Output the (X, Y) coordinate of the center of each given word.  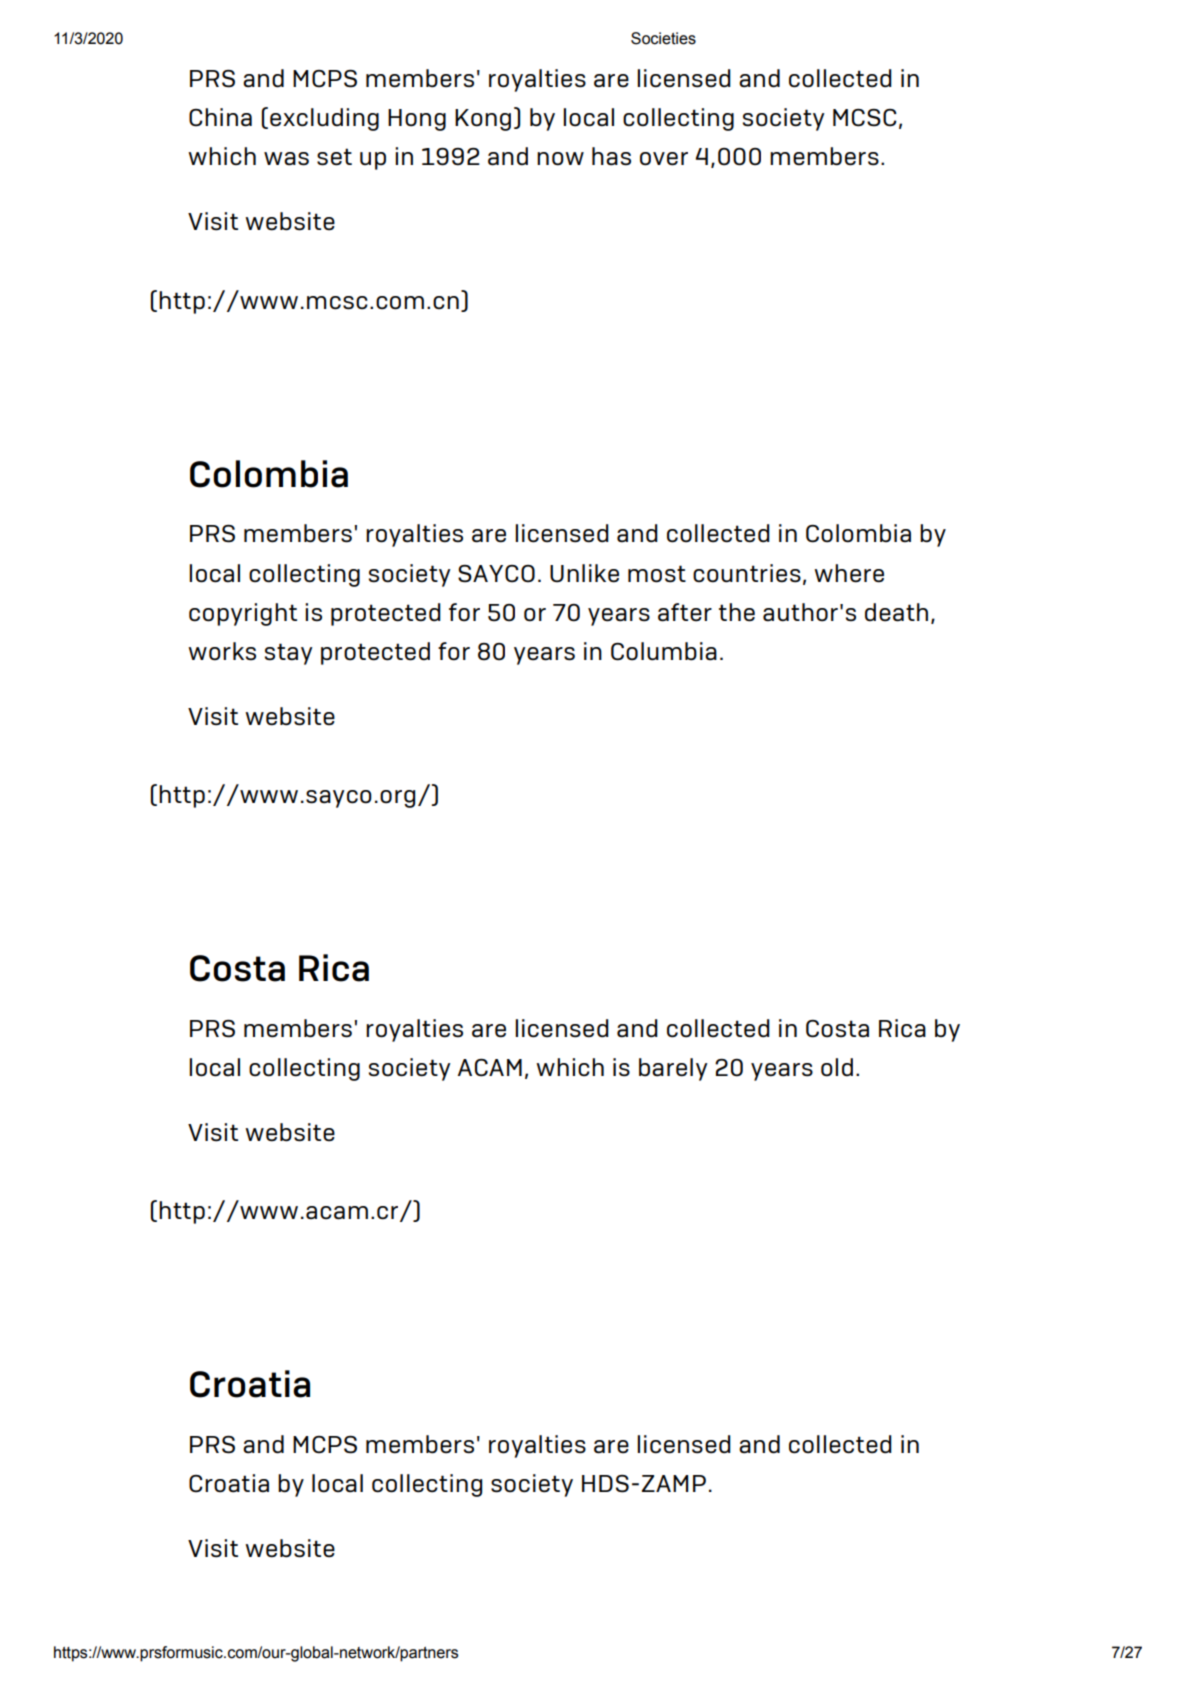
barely (673, 1069)
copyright (243, 614)
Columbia (664, 651)
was (286, 159)
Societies (663, 38)
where (849, 573)
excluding (324, 119)
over (664, 159)
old (837, 1067)
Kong (483, 120)
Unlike (584, 573)
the (737, 612)
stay (289, 654)
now (560, 159)
